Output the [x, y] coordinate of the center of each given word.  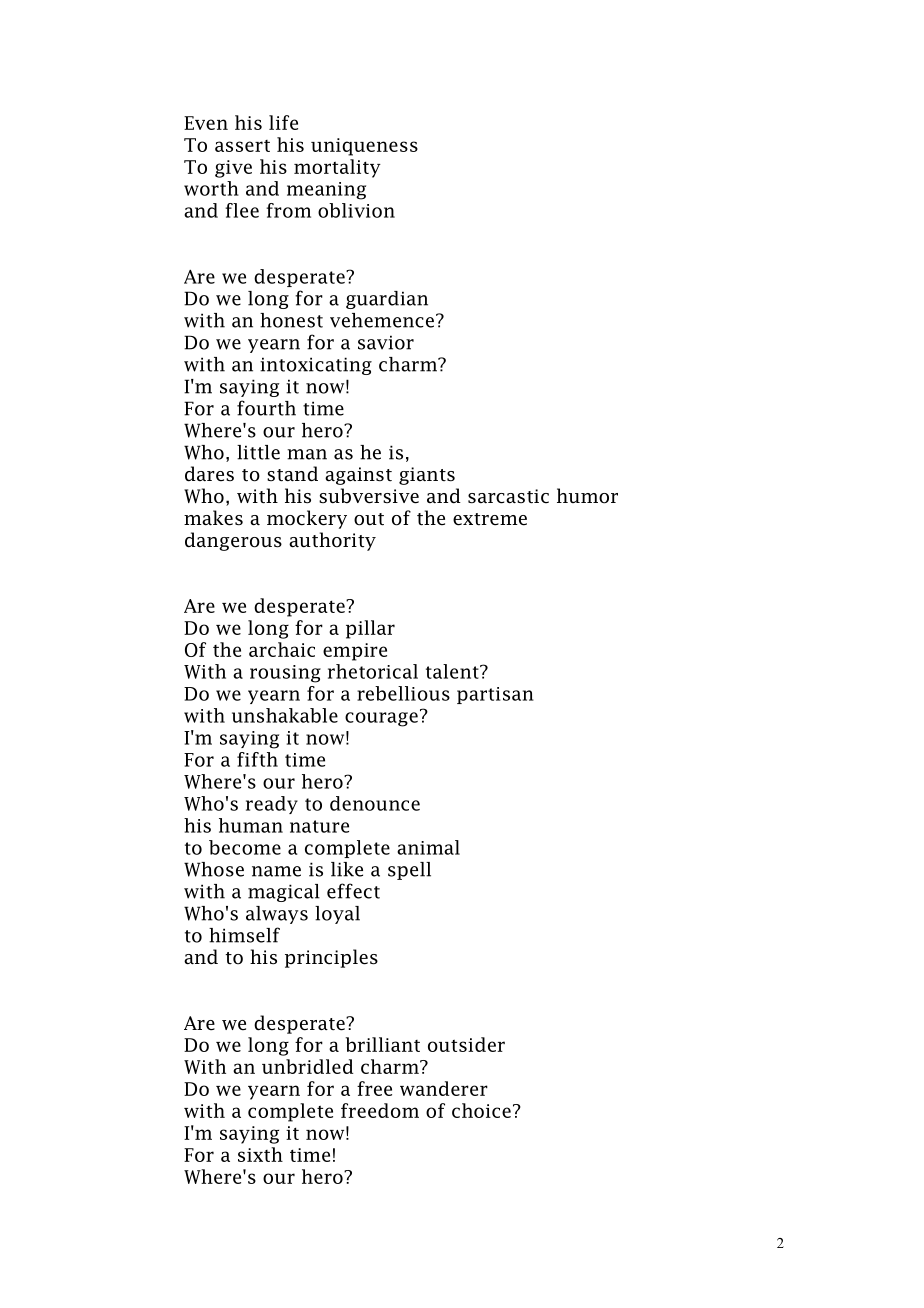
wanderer [444, 1088]
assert [242, 146]
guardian [387, 300]
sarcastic [508, 496]
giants [427, 476]
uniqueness [364, 147]
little [258, 452]
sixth [260, 1154]
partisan [495, 695]
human [251, 825]
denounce [375, 803]
